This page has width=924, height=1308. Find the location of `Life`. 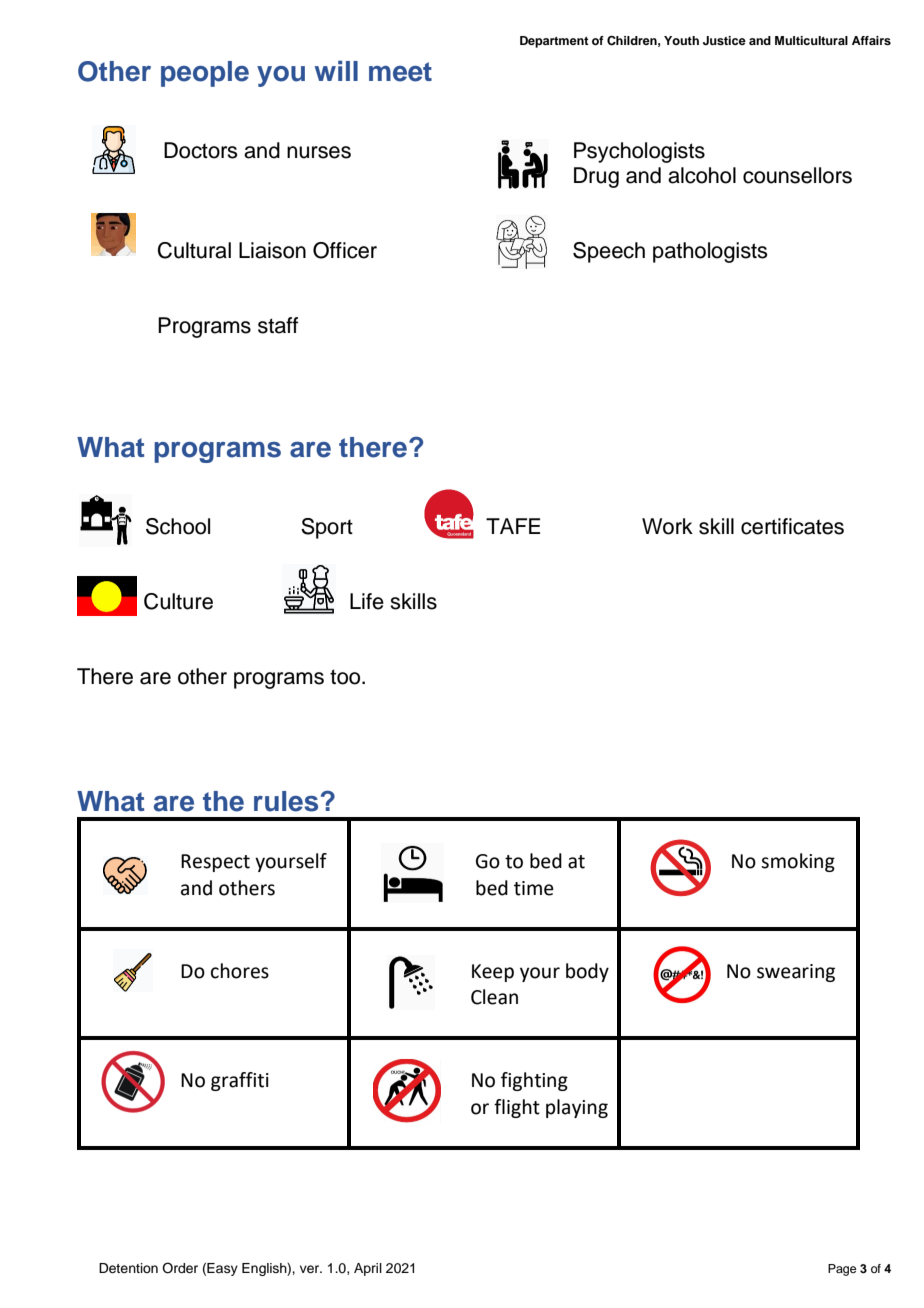

Life is located at coordinates (367, 601).
